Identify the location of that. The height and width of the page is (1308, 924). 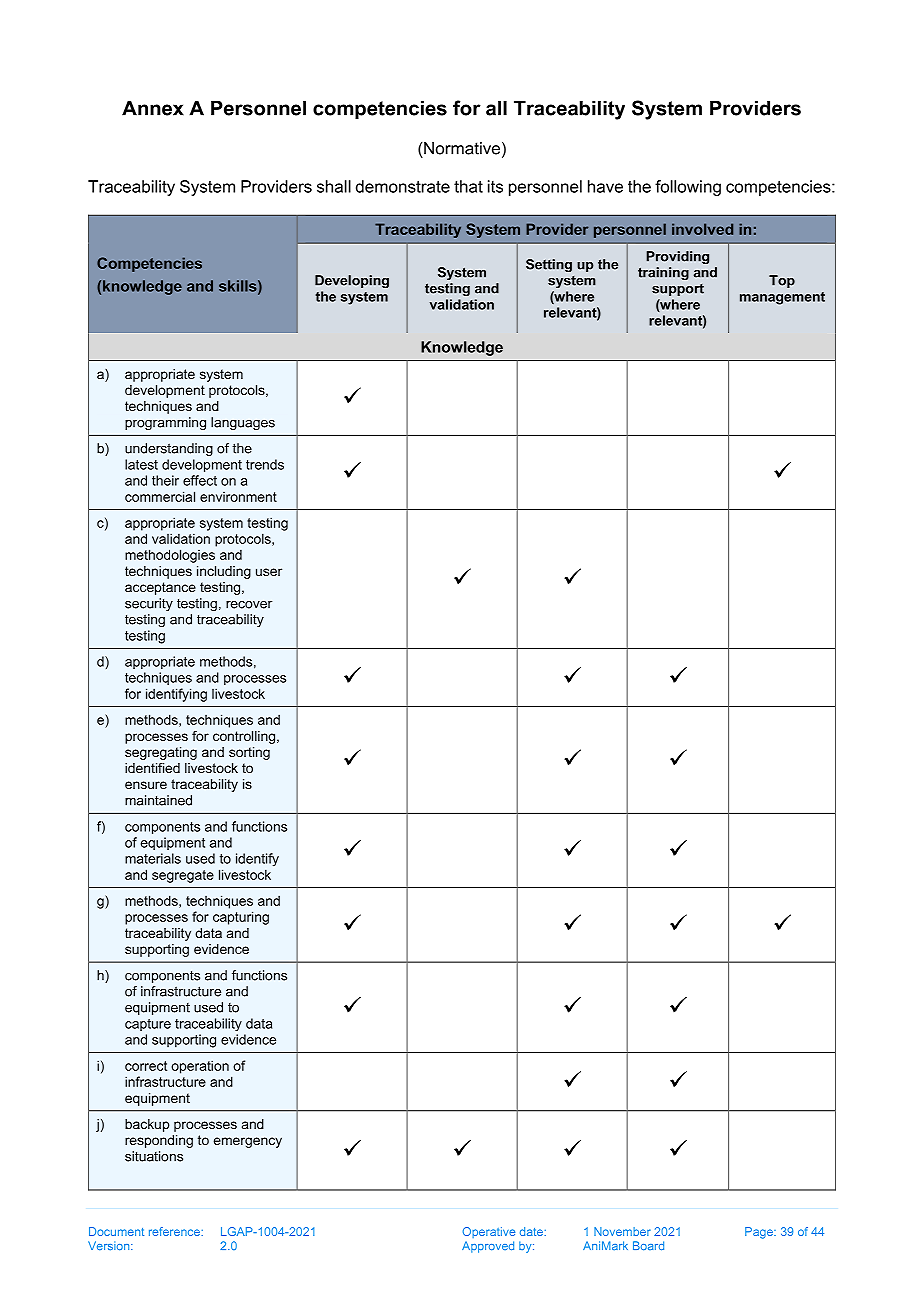
(468, 186).
